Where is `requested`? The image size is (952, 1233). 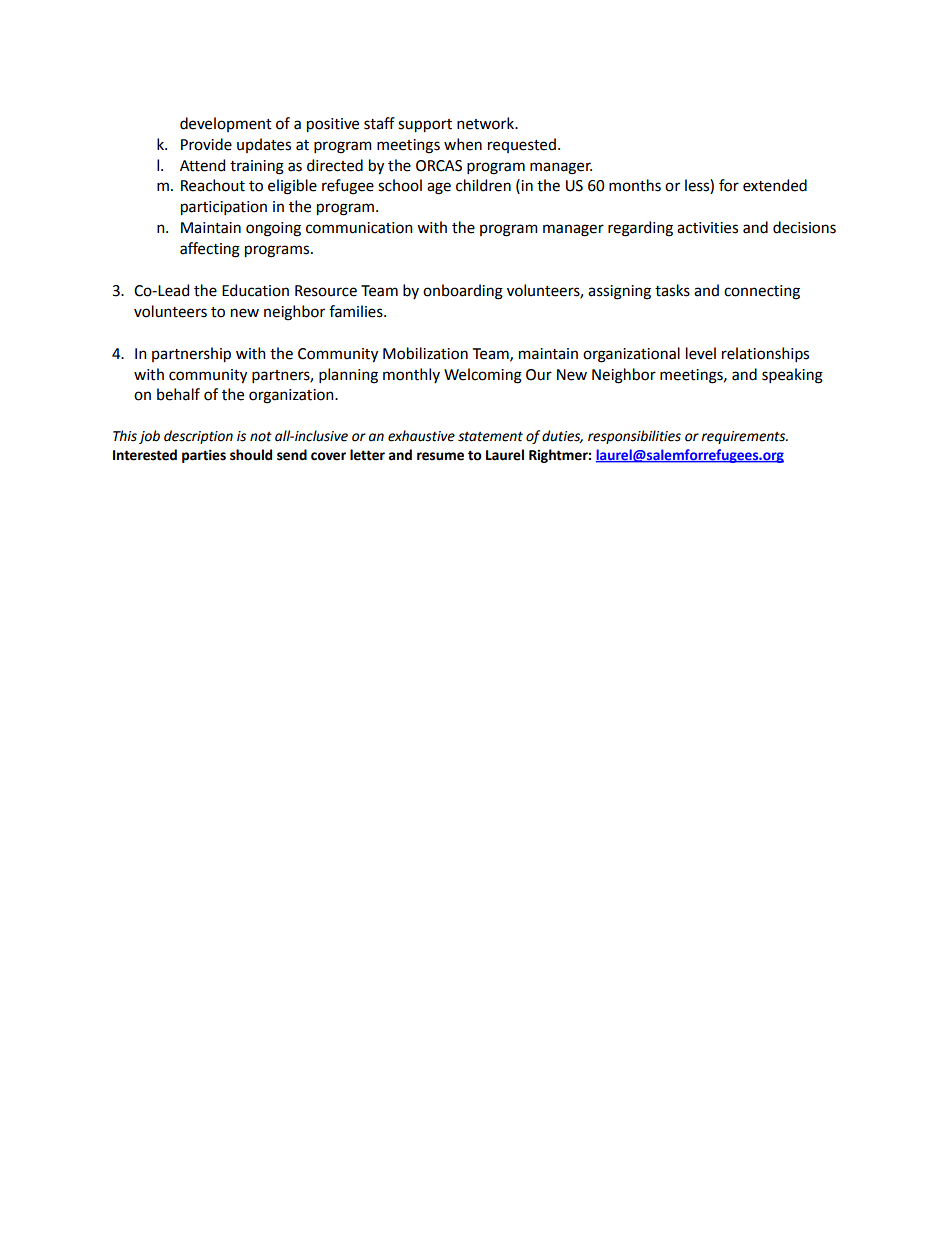 requested is located at coordinates (522, 145).
